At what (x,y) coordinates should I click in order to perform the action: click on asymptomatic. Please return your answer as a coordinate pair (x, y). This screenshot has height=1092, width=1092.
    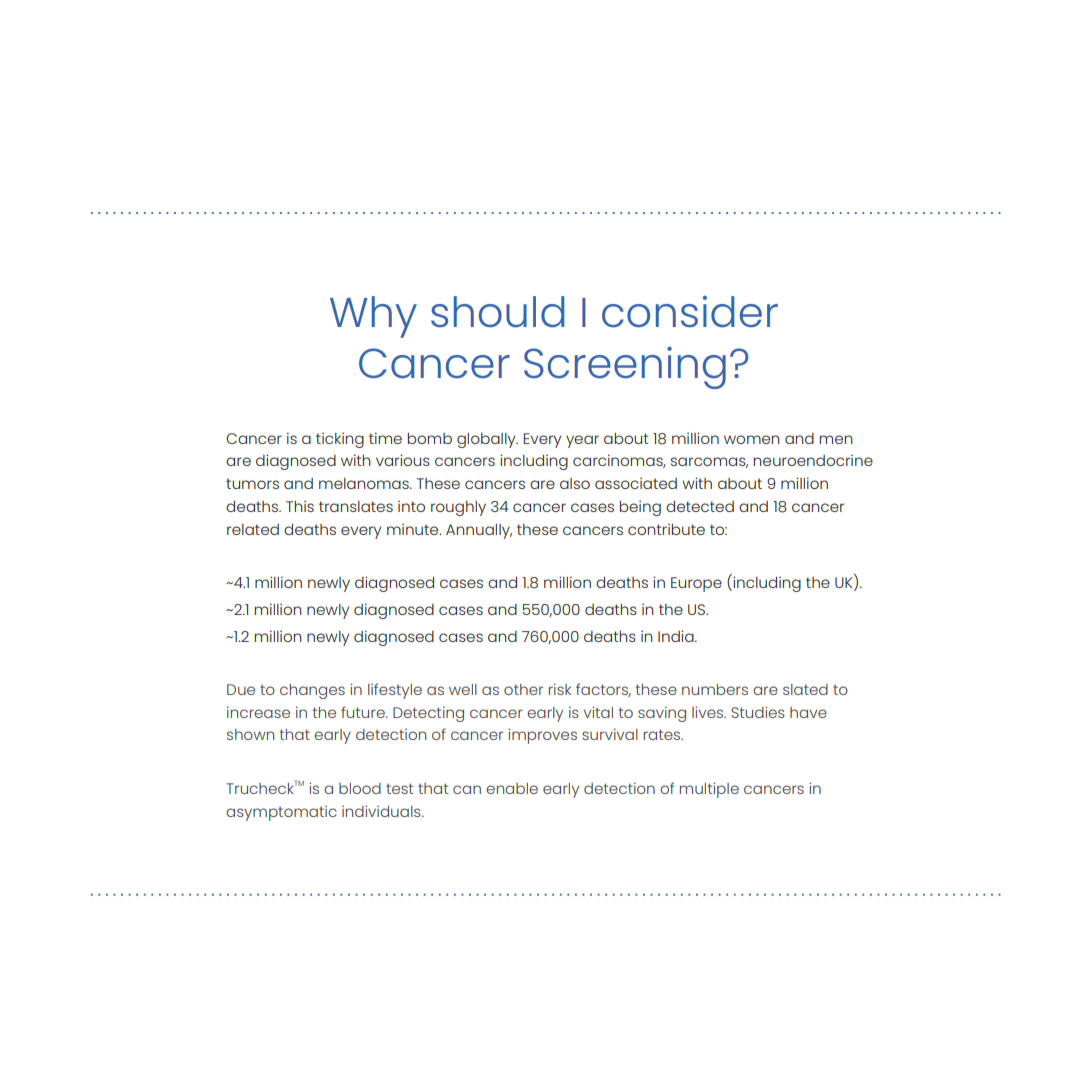
    Looking at the image, I should click on (281, 813).
